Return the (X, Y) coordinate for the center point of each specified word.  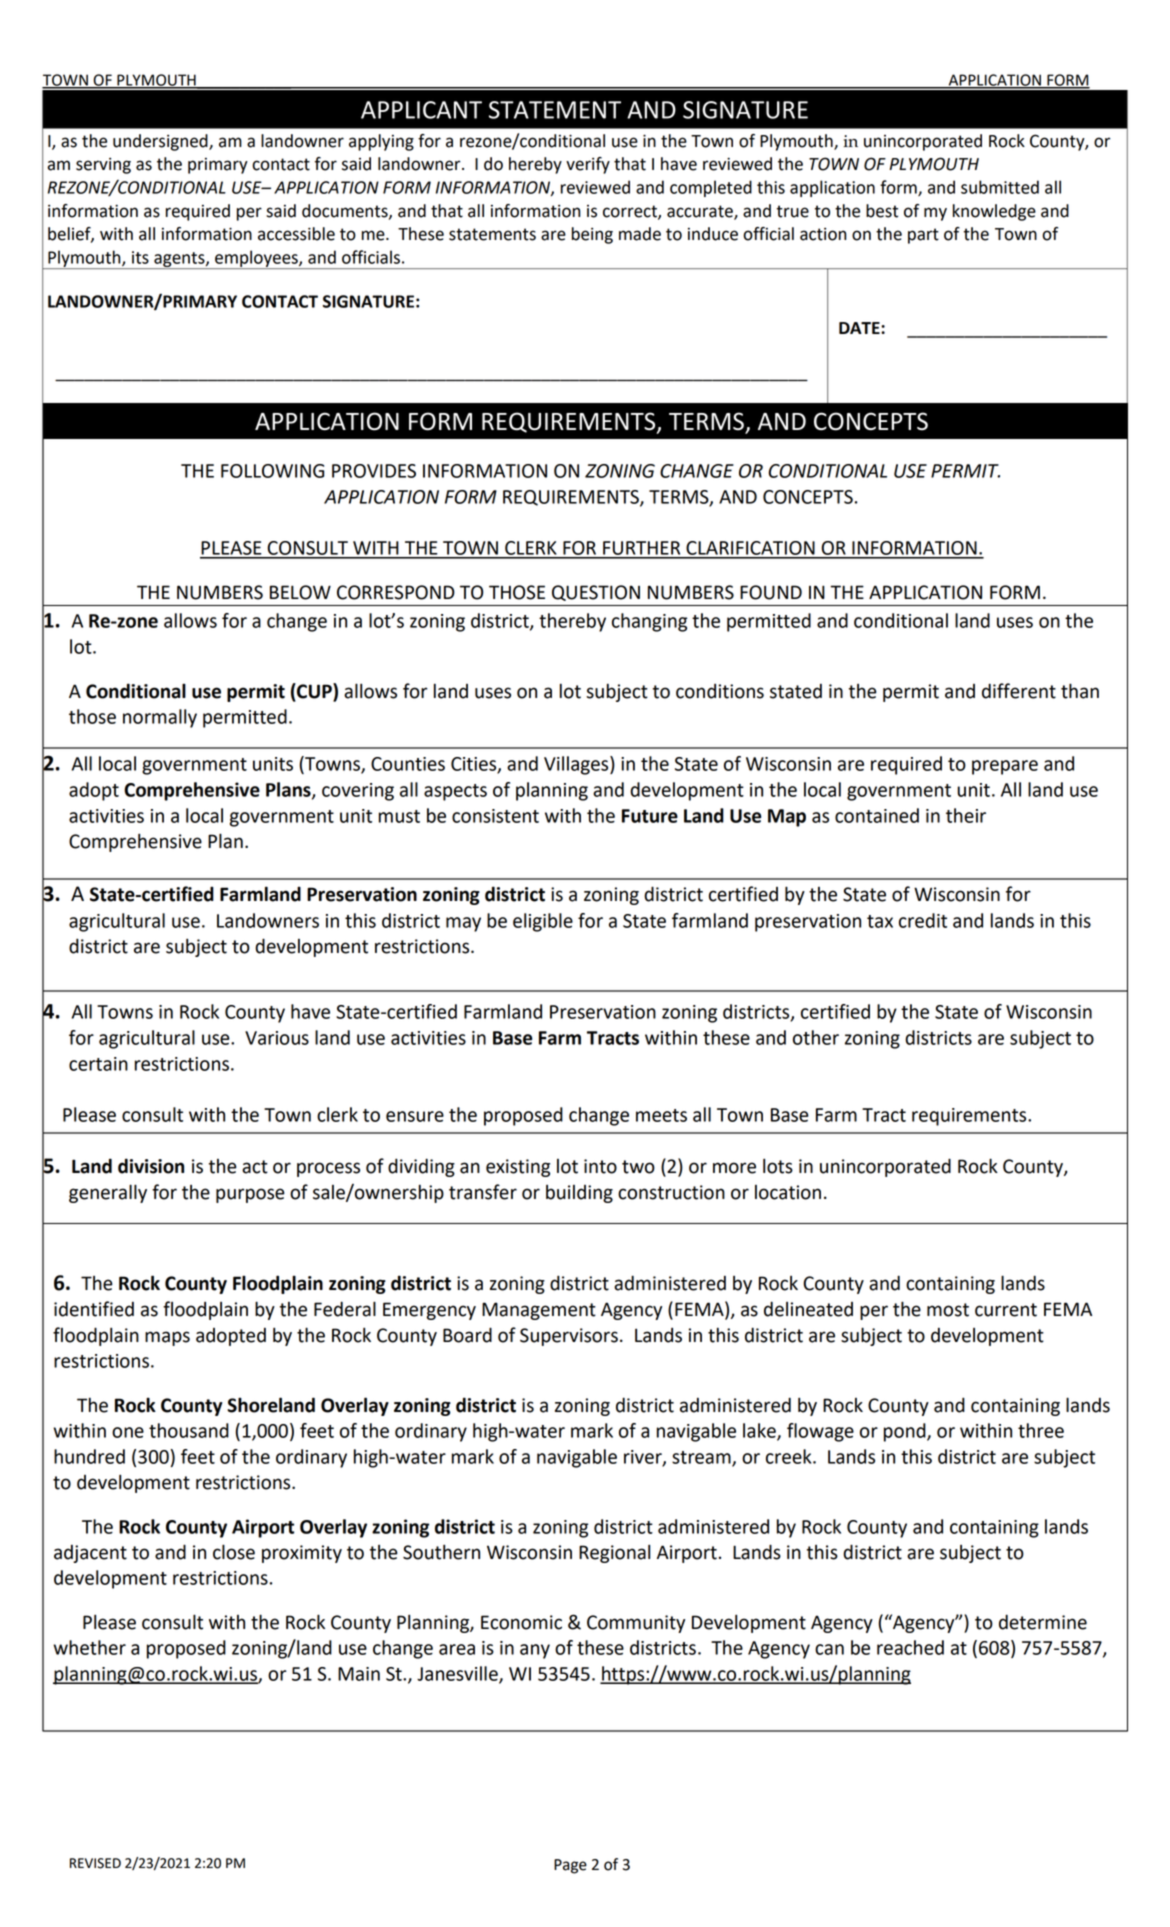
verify (588, 165)
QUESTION (596, 593)
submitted (1000, 187)
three (1041, 1430)
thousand (189, 1430)
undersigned (161, 142)
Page (570, 1866)
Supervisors (569, 1337)
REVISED (95, 1863)
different (1019, 691)
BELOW (300, 592)
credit (923, 920)
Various (277, 1038)
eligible (543, 922)
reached (910, 1647)
